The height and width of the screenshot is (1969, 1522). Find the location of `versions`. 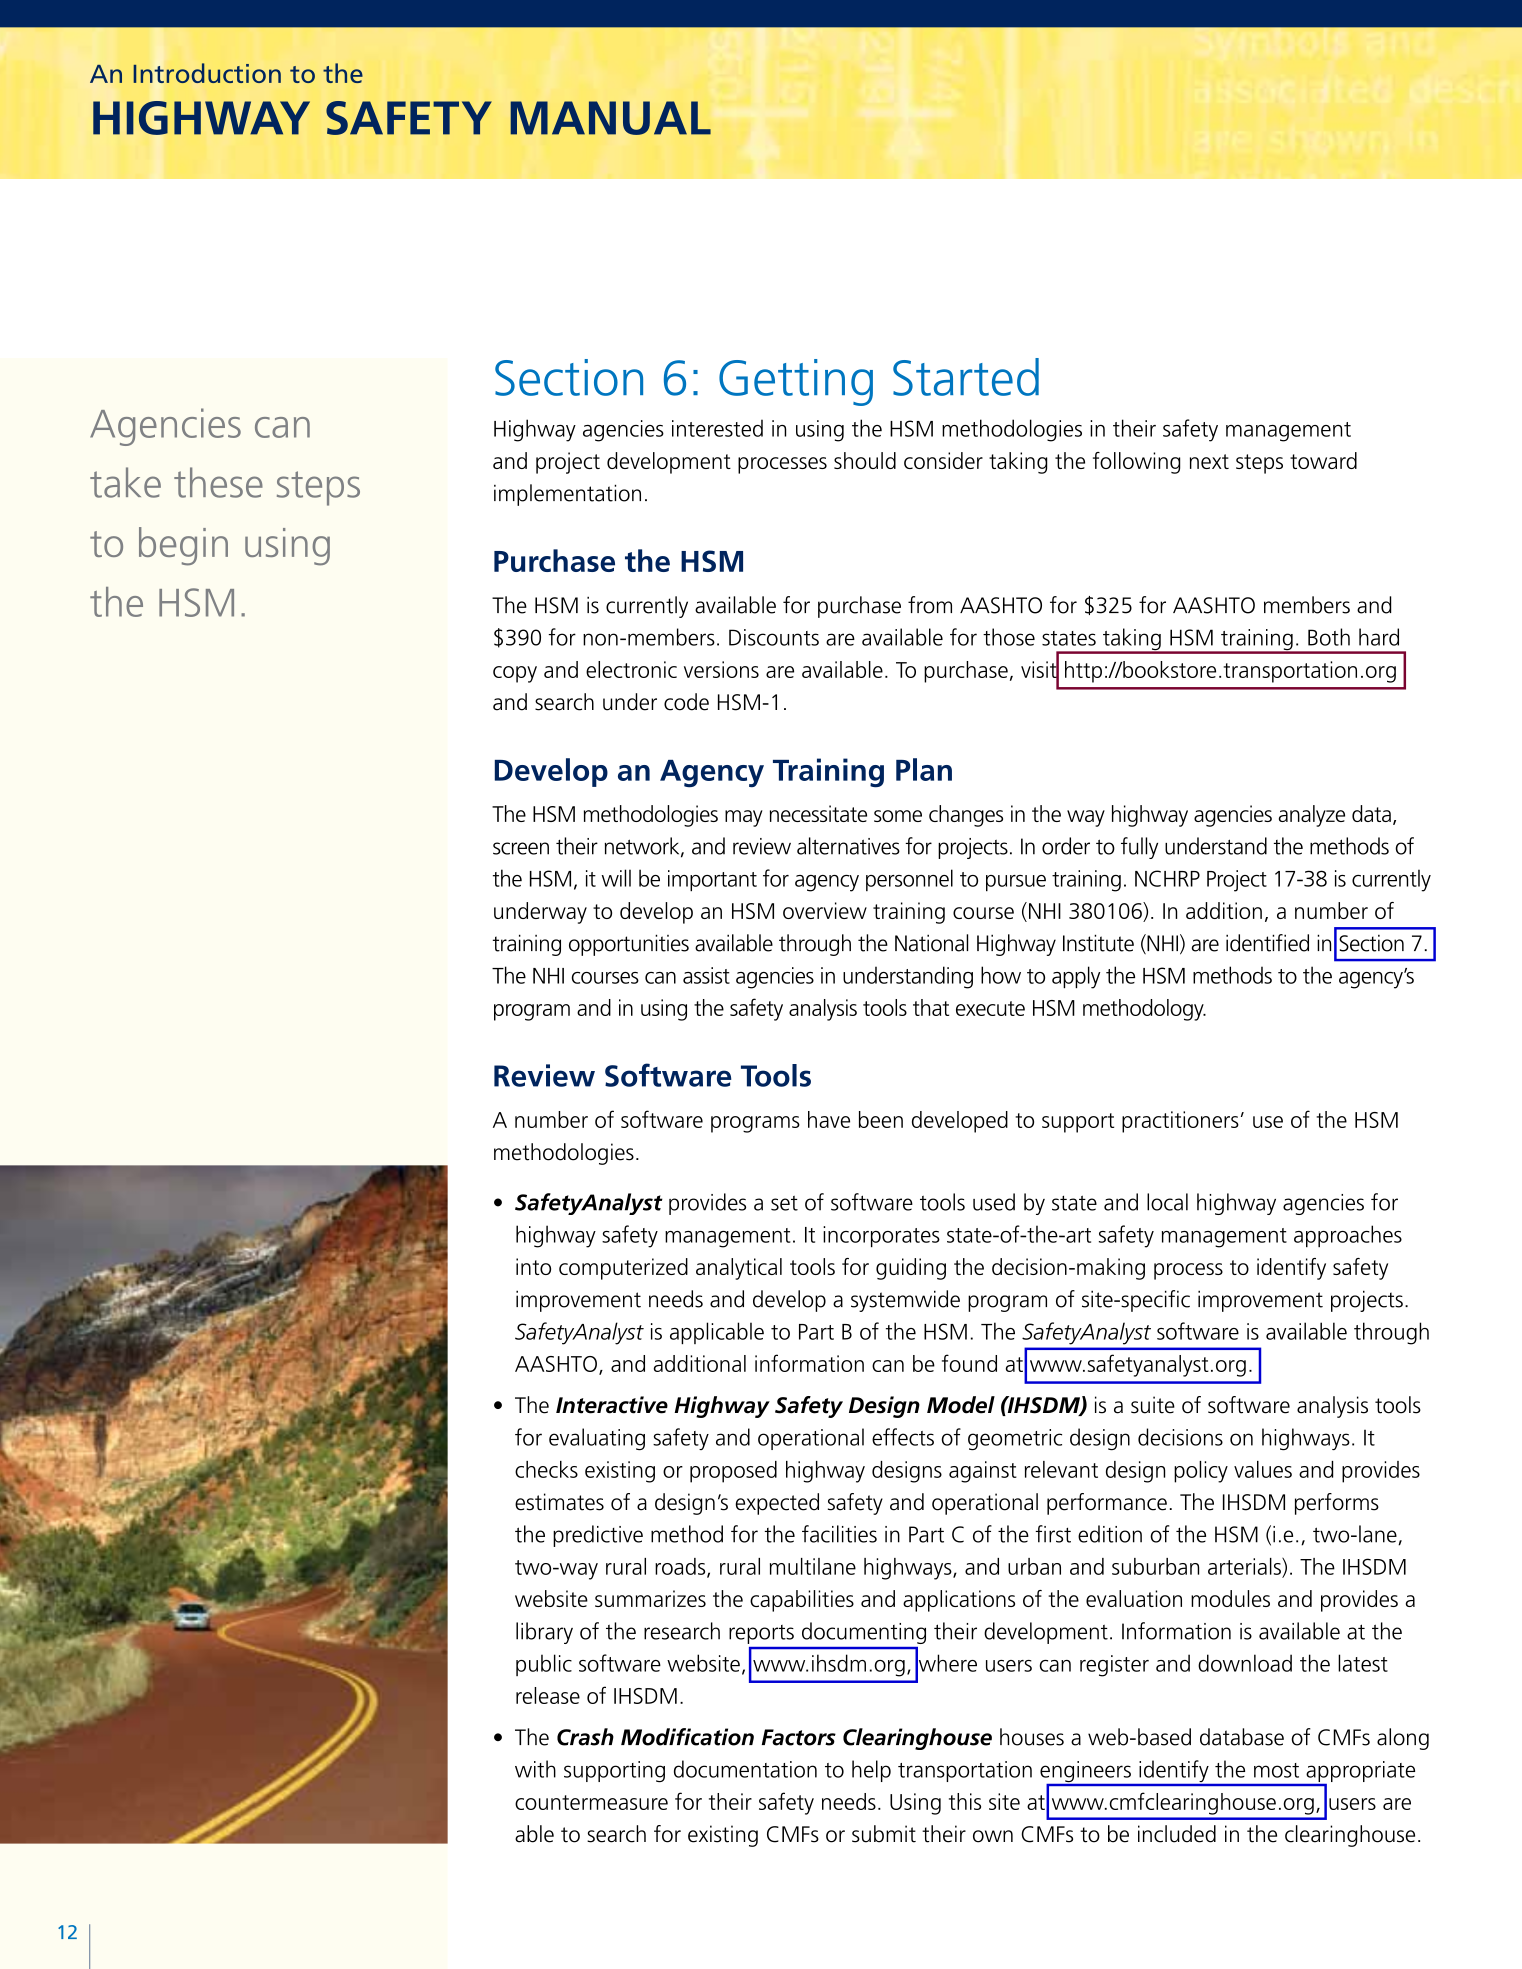

versions is located at coordinates (721, 669).
